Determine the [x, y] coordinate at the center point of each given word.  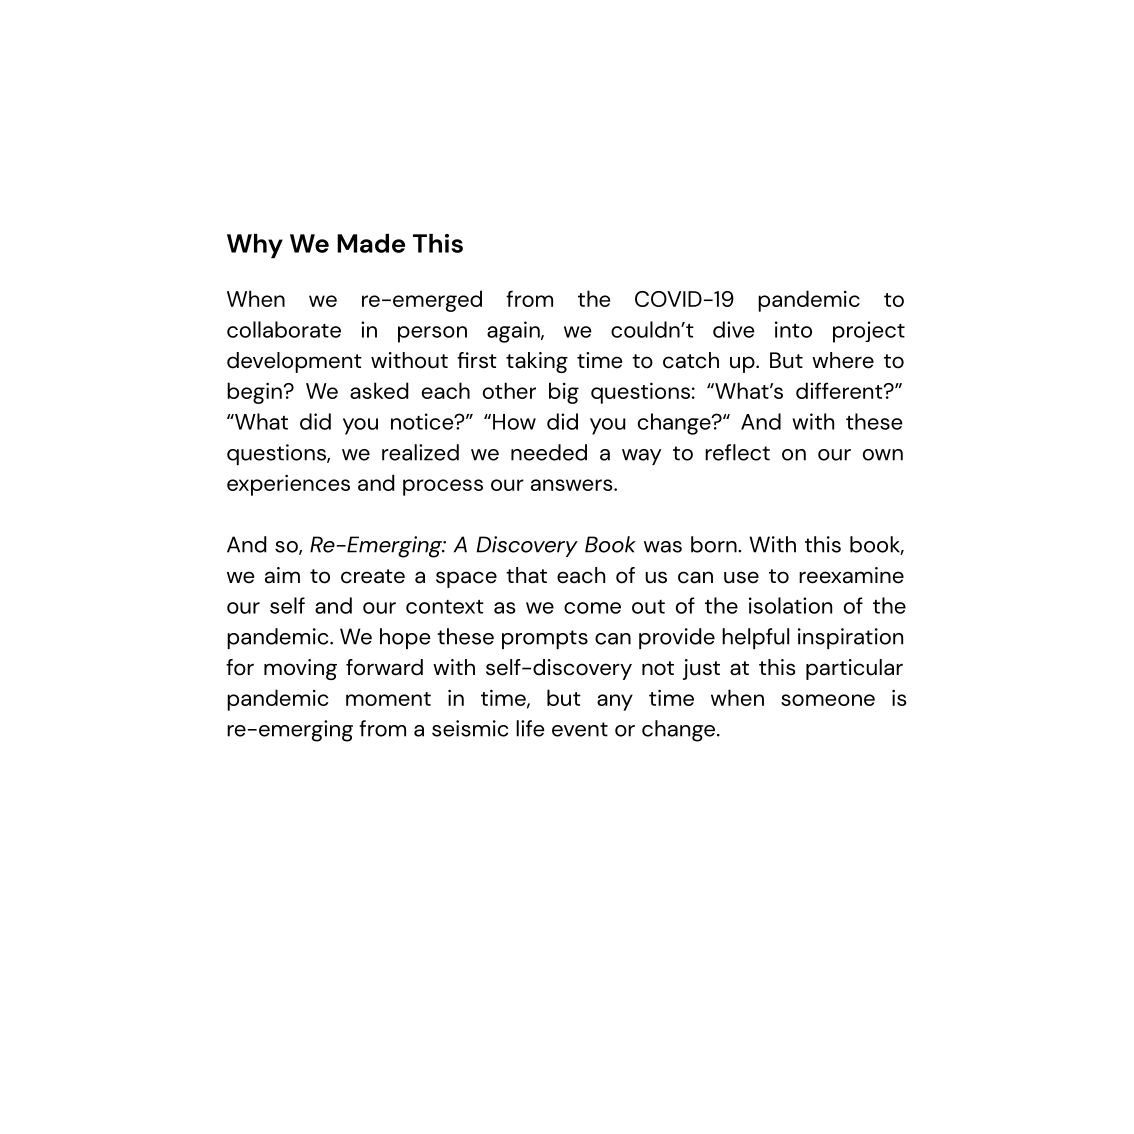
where [843, 360]
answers [573, 485]
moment [388, 699]
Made [371, 243]
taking [537, 362]
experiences [288, 485]
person [432, 334]
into [793, 329]
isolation [790, 605]
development [294, 362]
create [373, 576]
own [883, 455]
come [592, 608]
